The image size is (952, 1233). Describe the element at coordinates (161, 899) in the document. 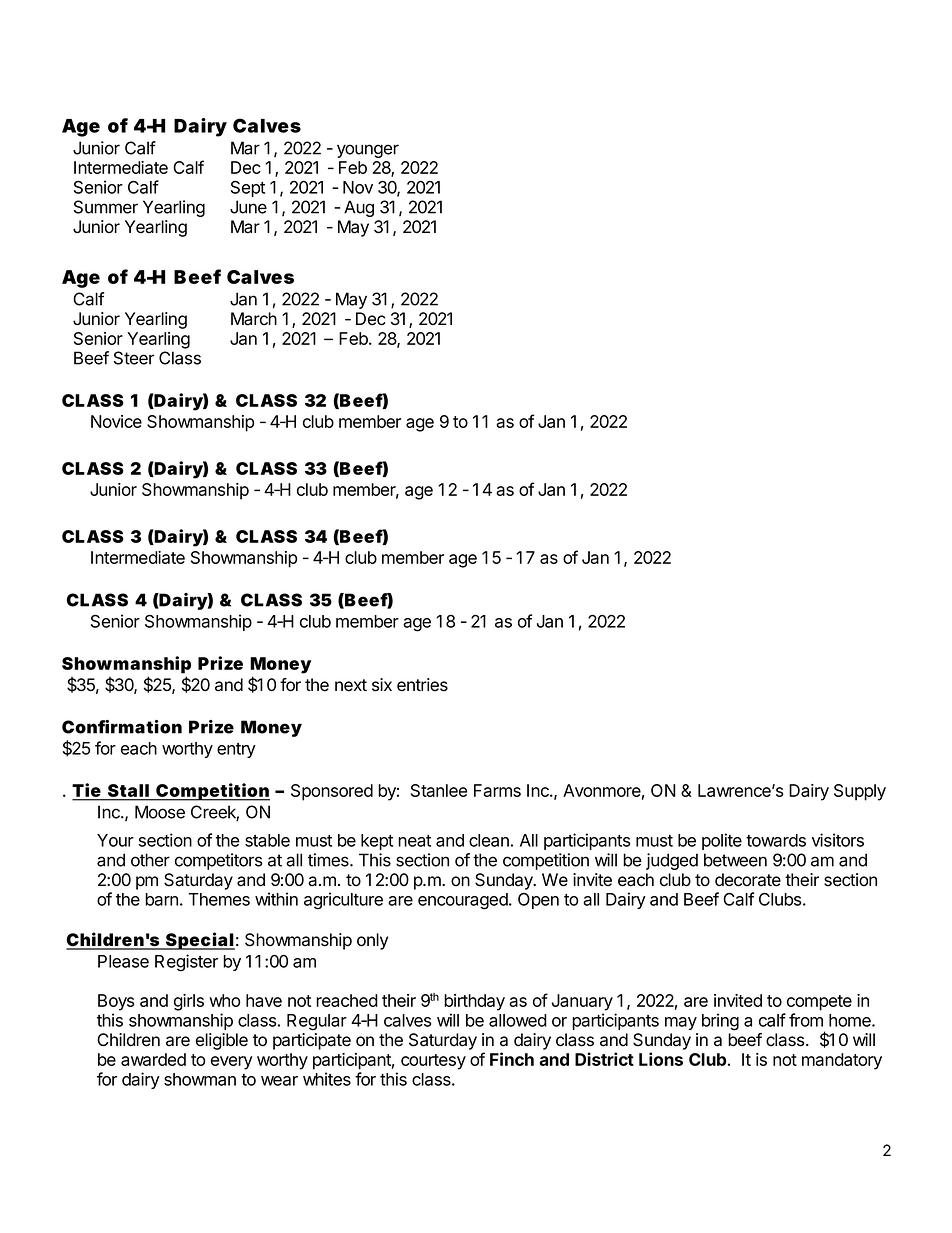

I see `barn` at that location.
